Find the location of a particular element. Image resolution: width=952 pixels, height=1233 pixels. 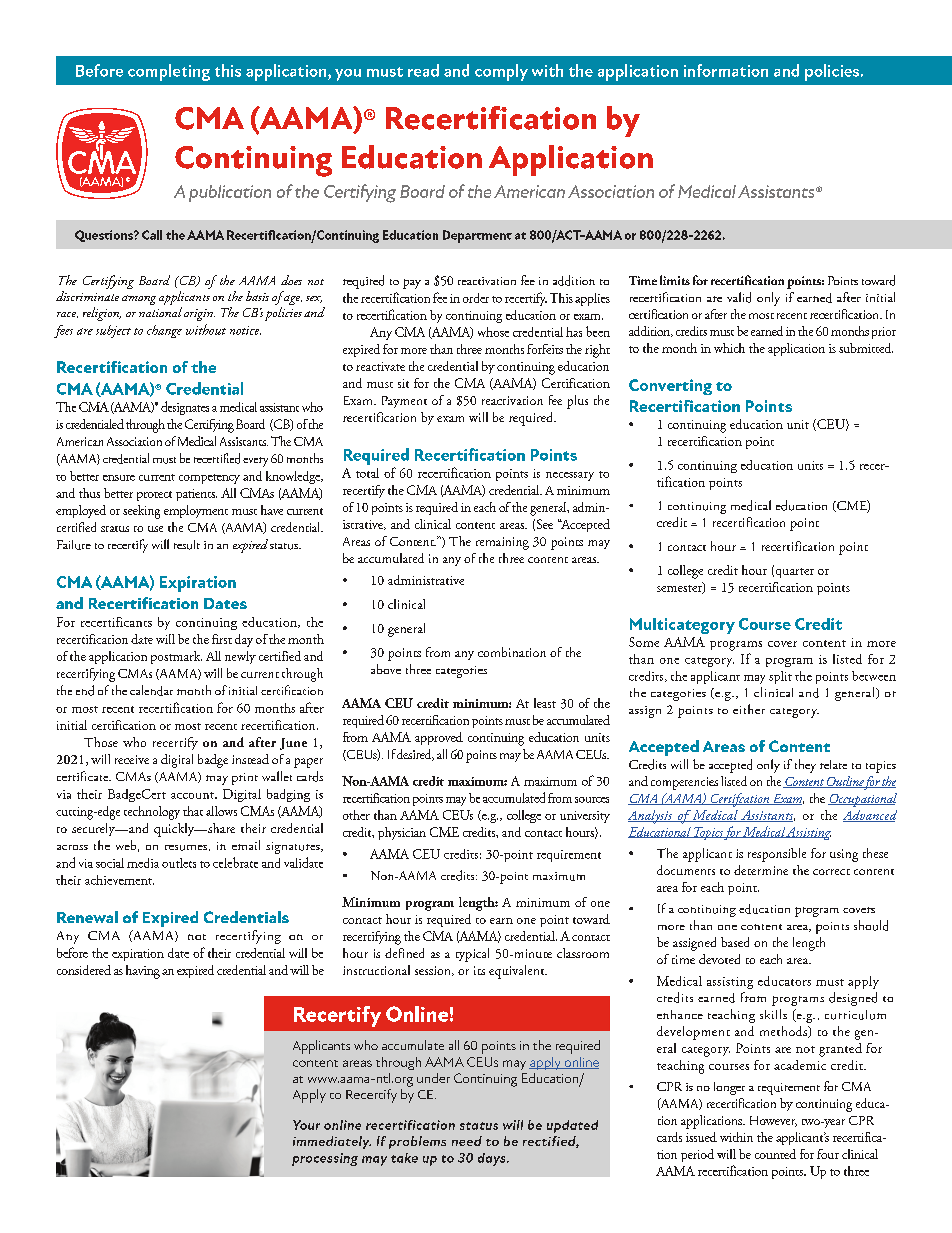

However is located at coordinates (773, 1121).
